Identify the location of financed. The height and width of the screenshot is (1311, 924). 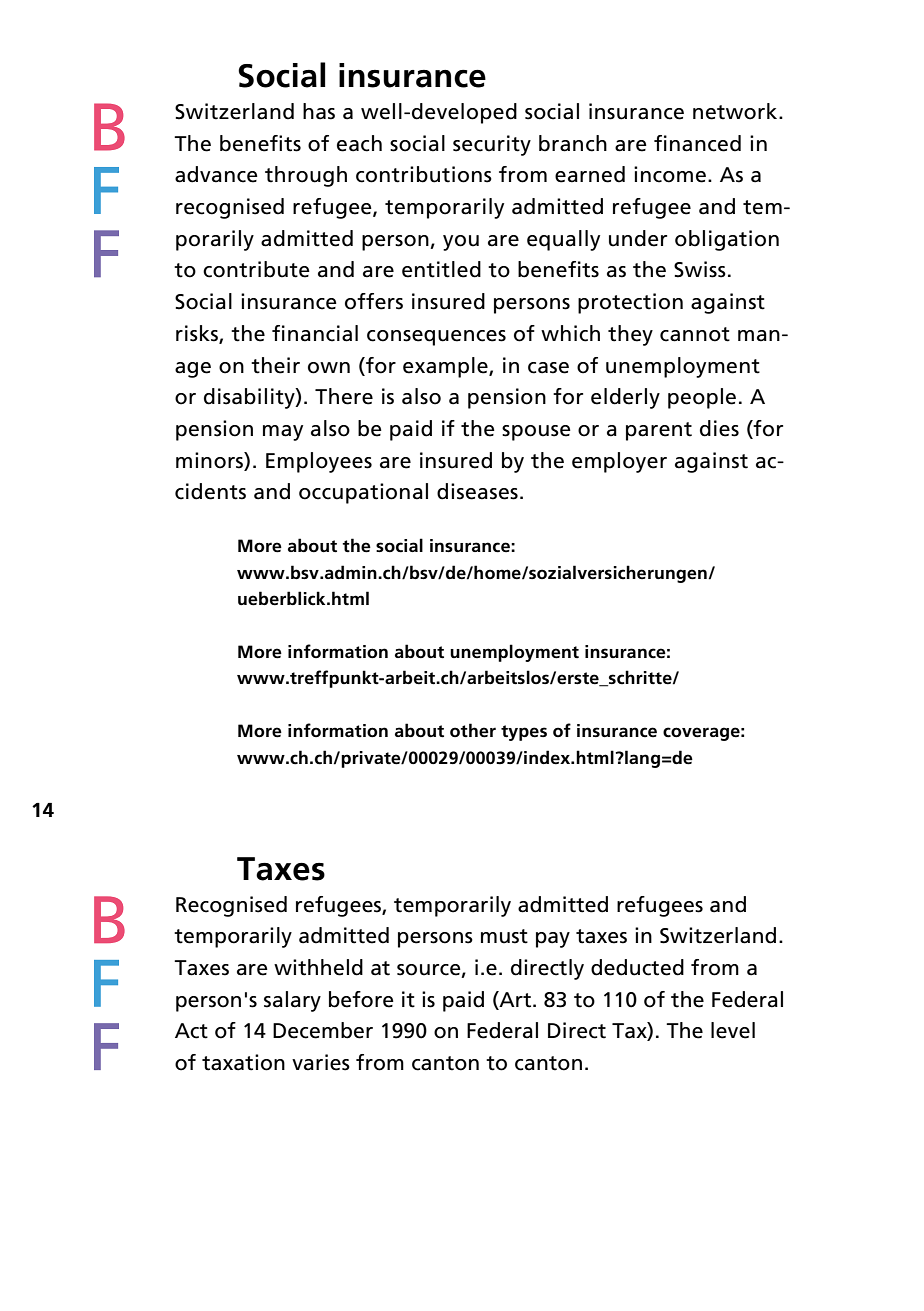
(697, 143).
